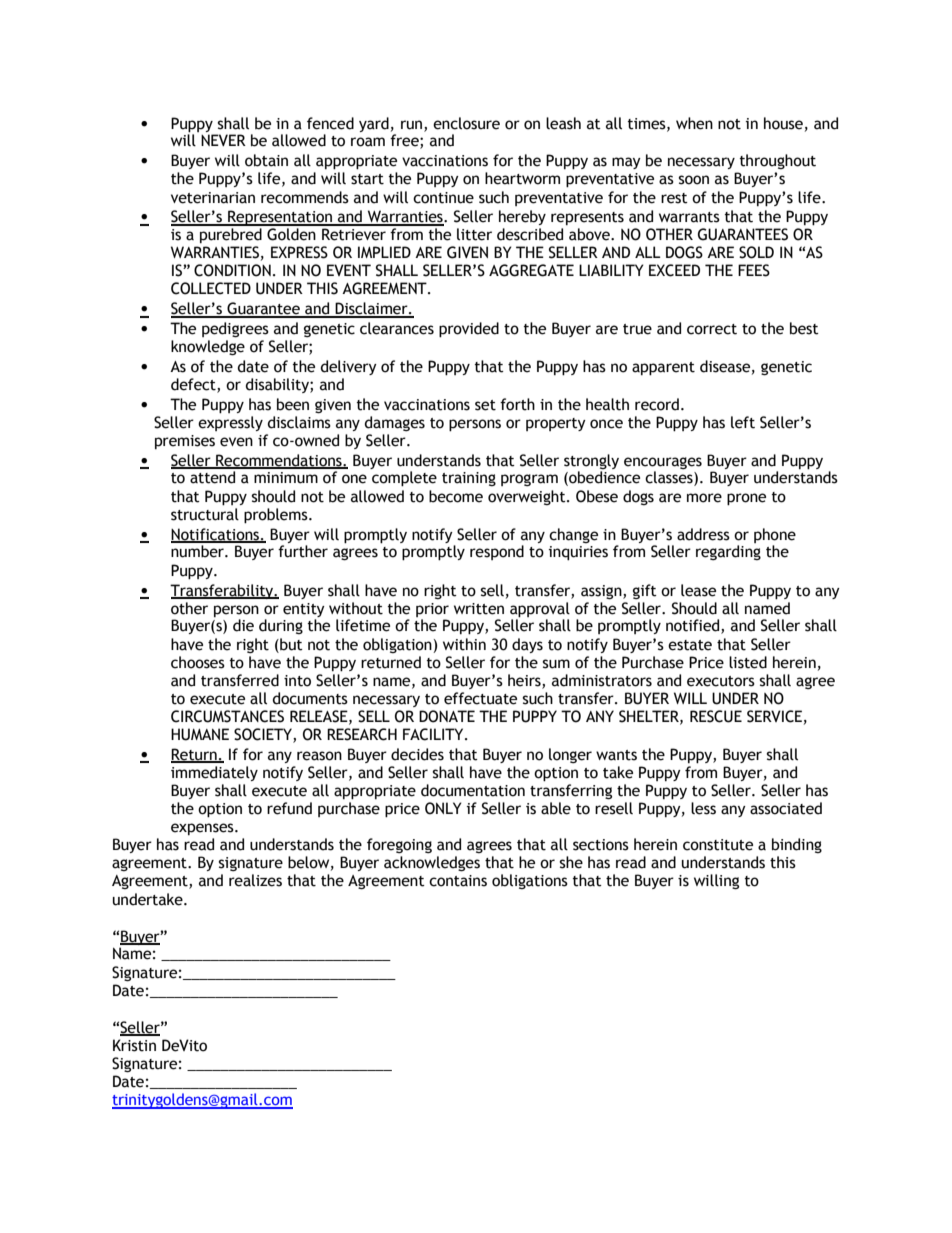 The width and height of the screenshot is (952, 1233). What do you see at coordinates (466, 123) in the screenshot?
I see `enclosure` at bounding box center [466, 123].
